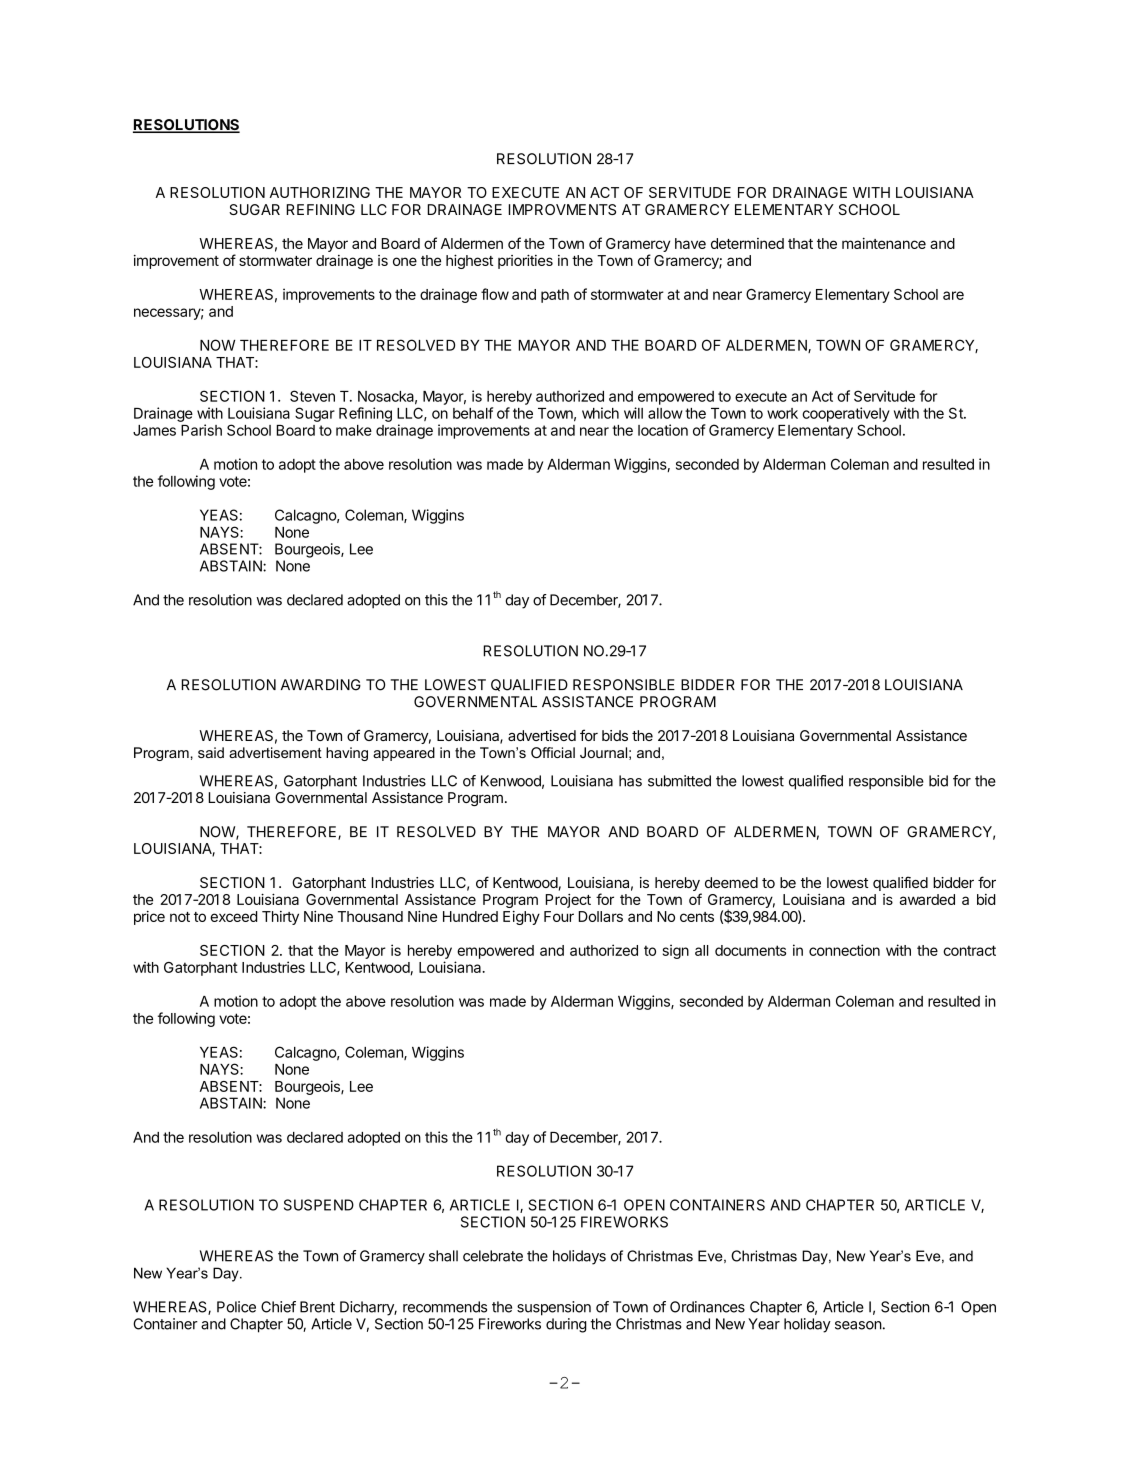 The height and width of the page is (1461, 1129). Describe the element at coordinates (884, 243) in the page. I see `maintenance` at that location.
